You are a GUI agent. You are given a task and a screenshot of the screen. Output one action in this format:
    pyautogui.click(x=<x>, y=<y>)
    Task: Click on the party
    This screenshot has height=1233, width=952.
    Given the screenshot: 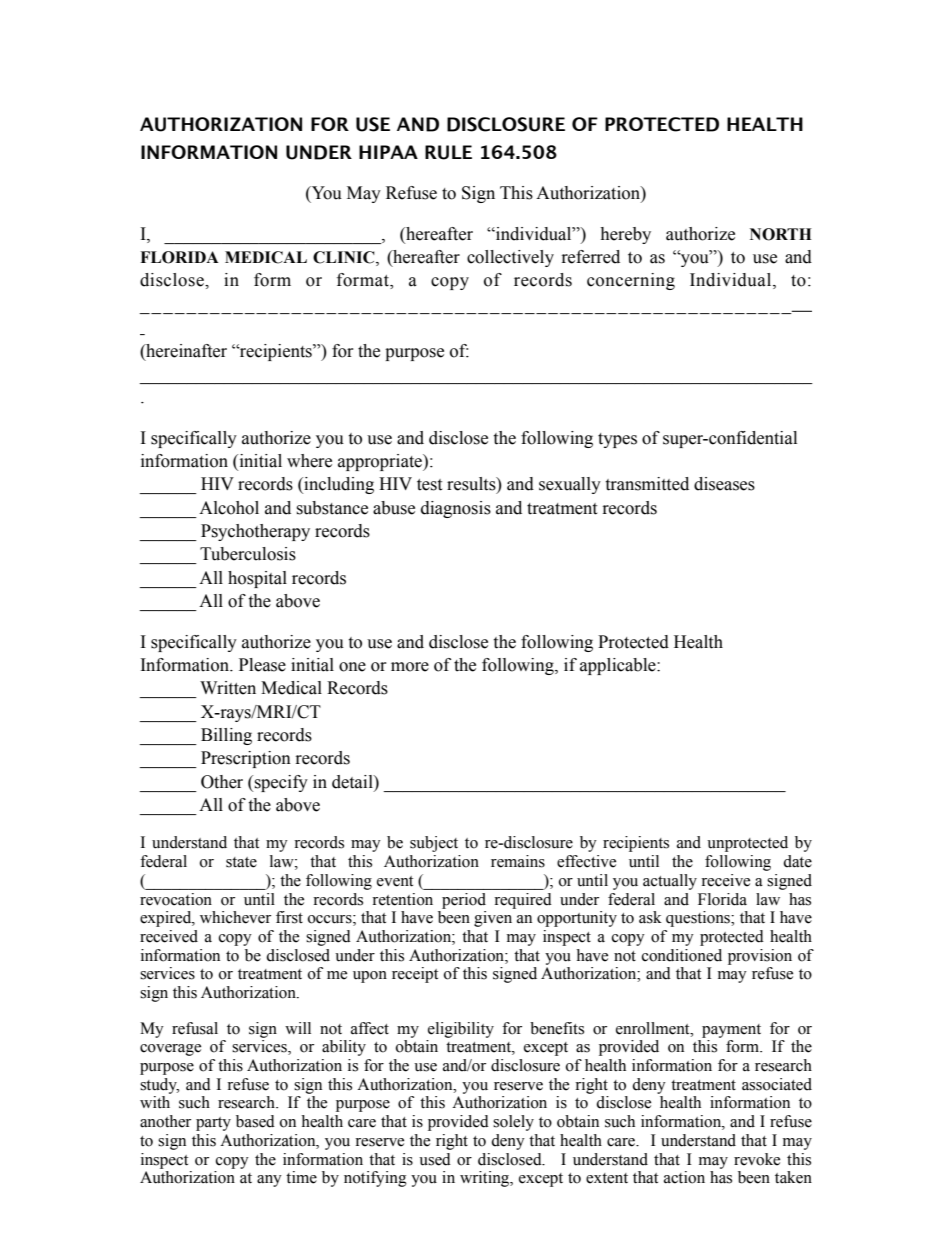 What is the action you would take?
    pyautogui.click(x=213, y=1124)
